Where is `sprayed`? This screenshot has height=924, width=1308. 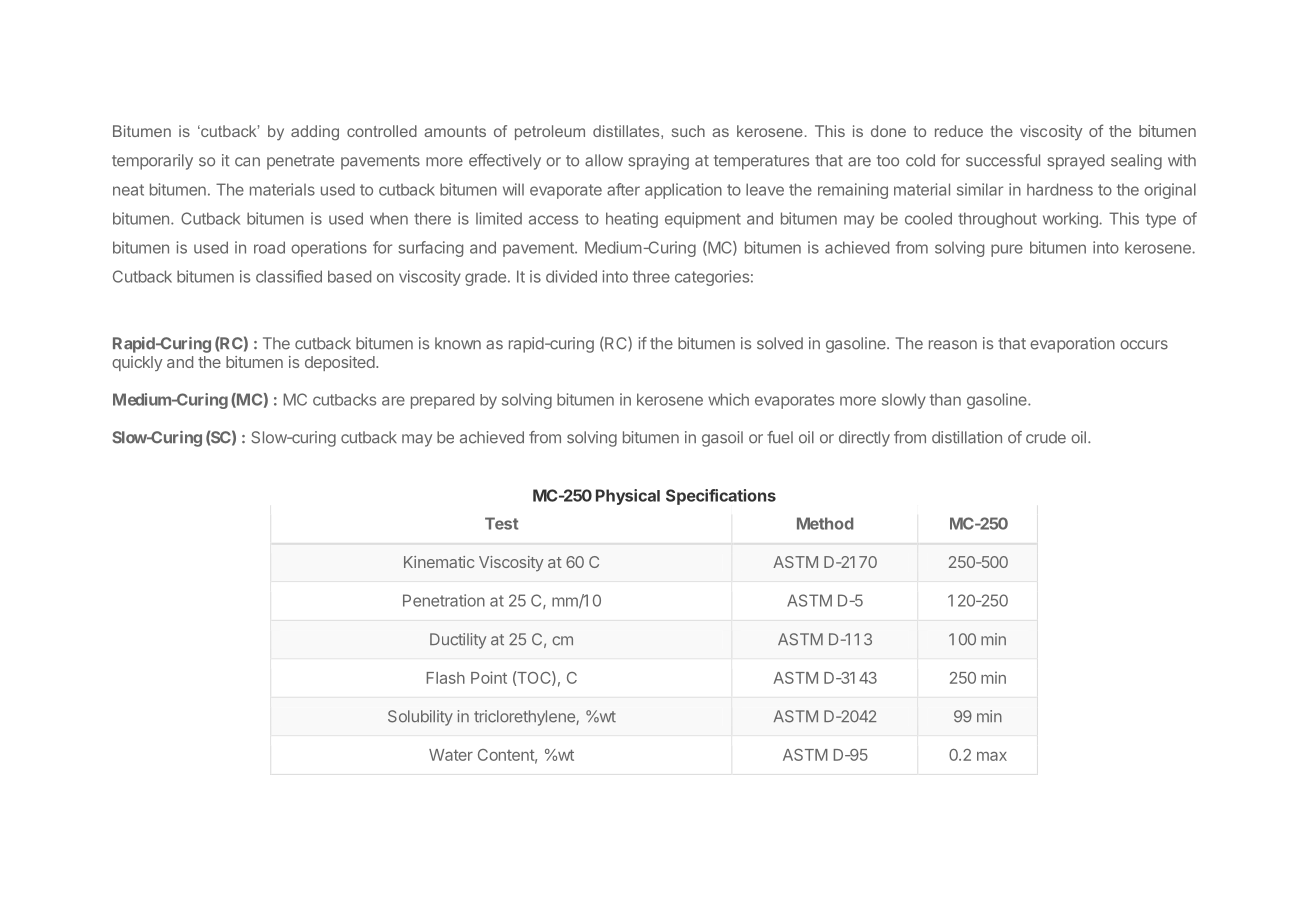
sprayed is located at coordinates (1075, 162).
